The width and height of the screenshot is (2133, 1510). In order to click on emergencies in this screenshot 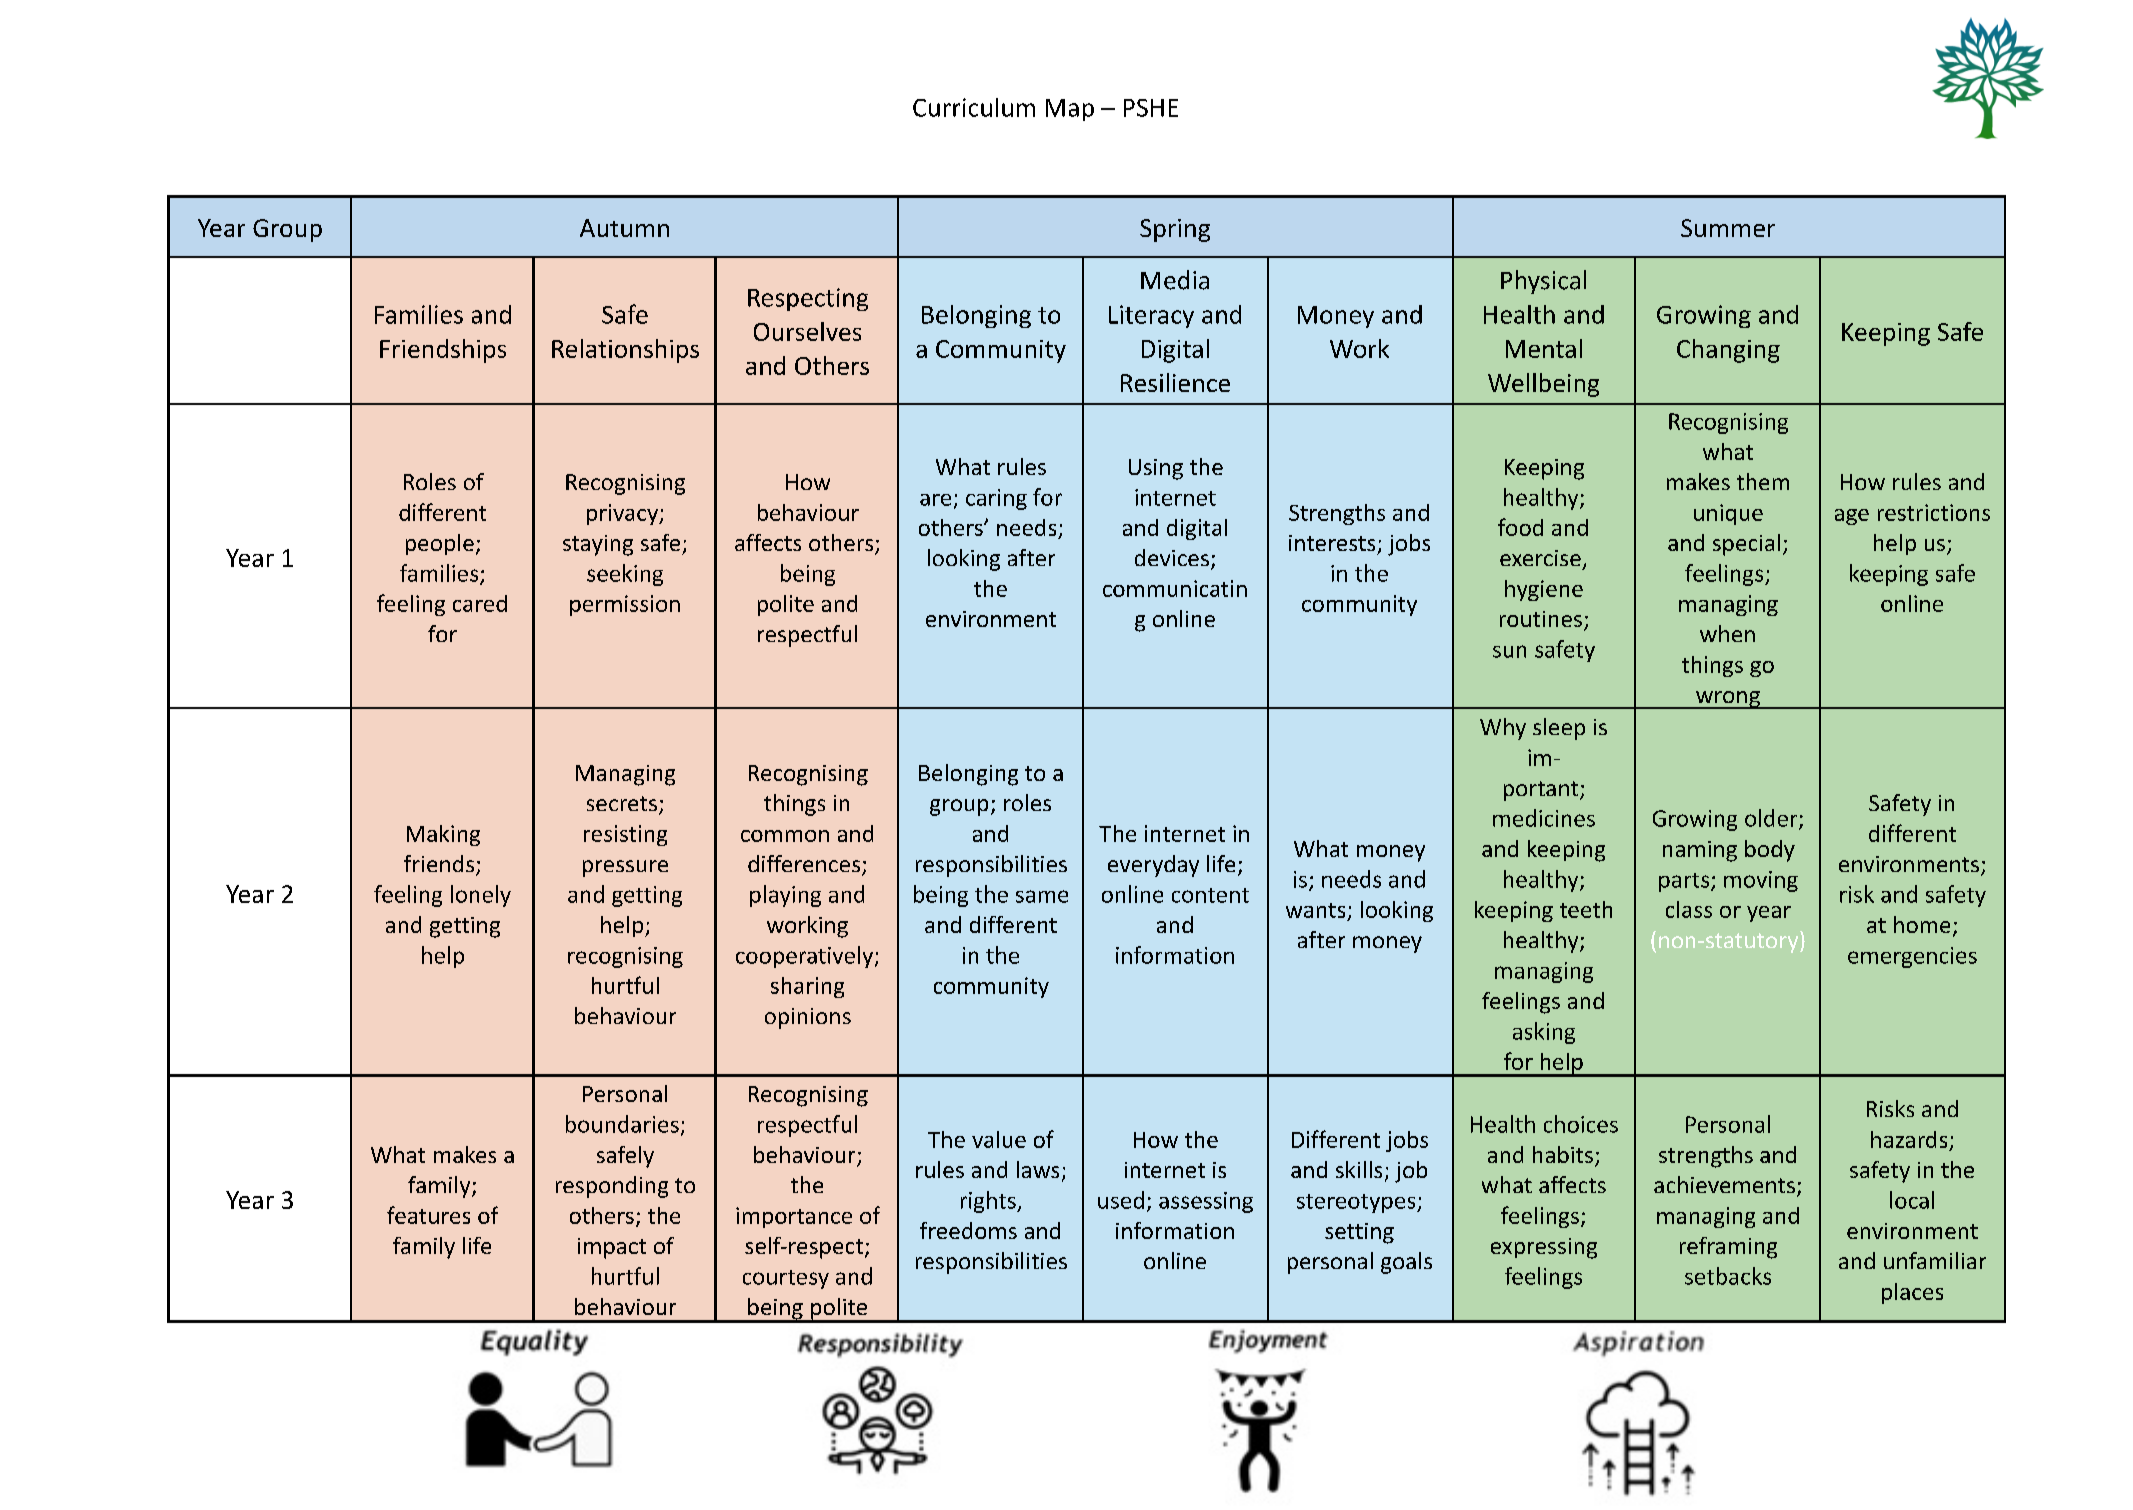, I will do `click(1912, 957)`.
